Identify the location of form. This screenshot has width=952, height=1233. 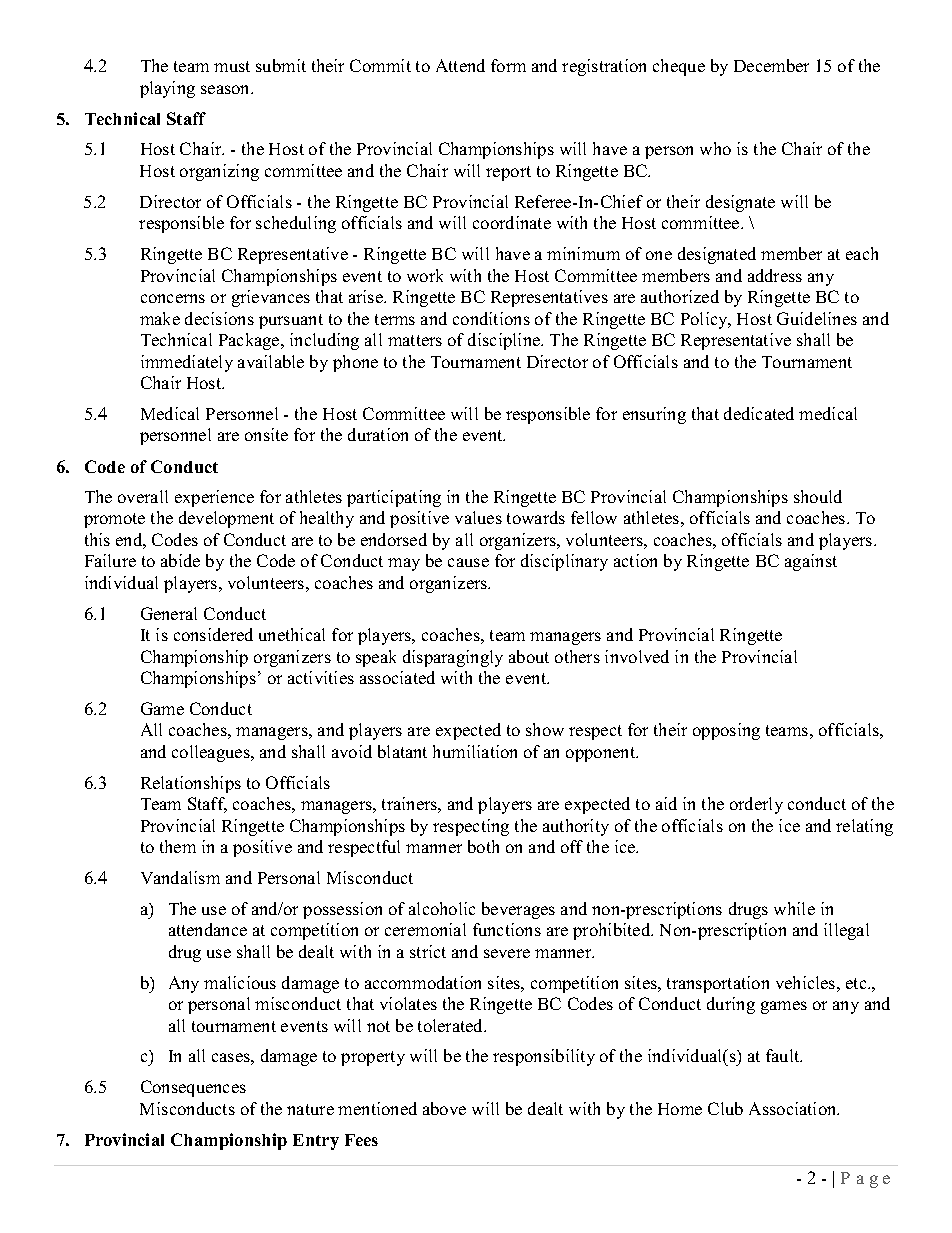
(508, 65).
